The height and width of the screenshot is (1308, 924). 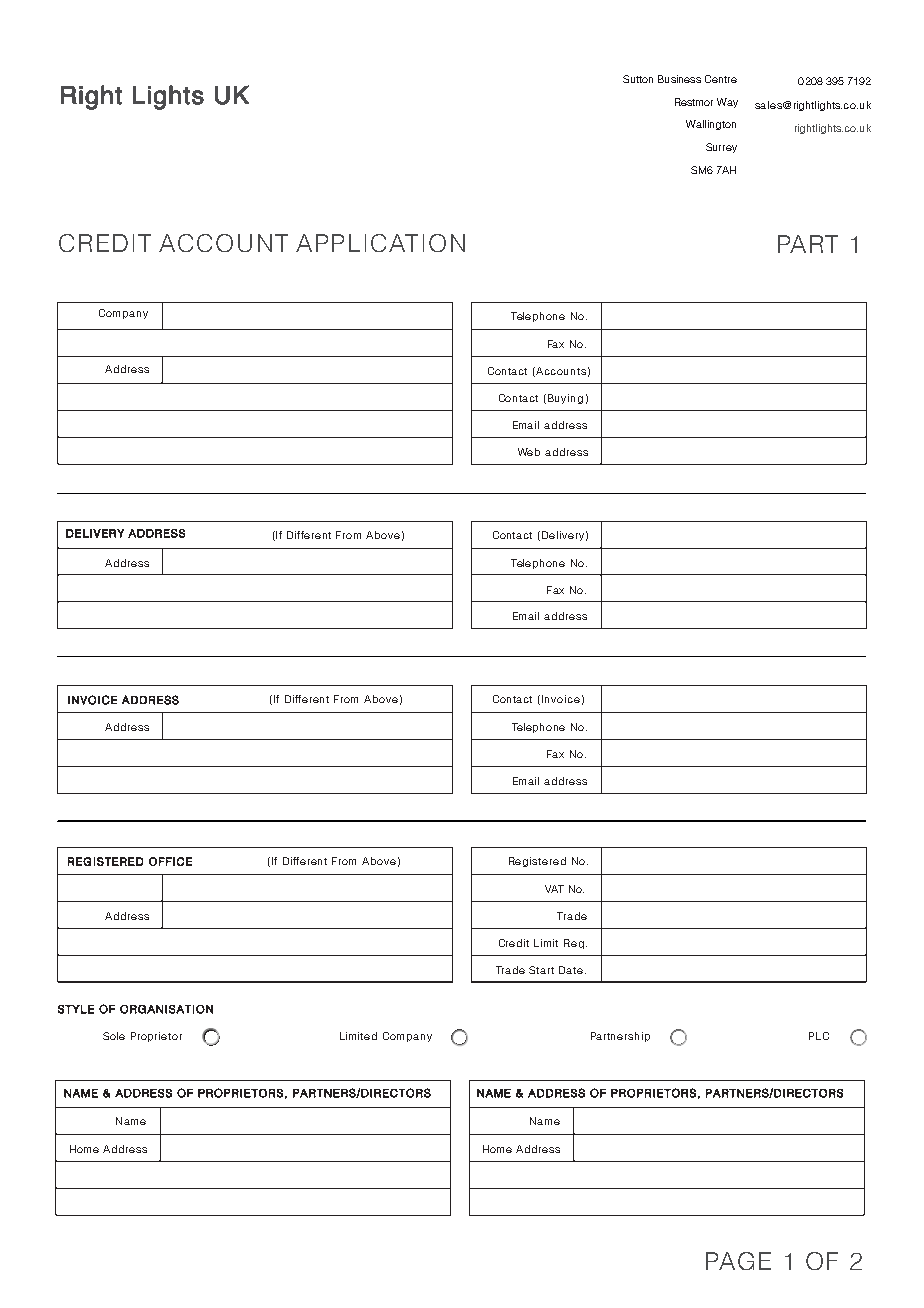 What do you see at coordinates (380, 243) in the screenshot?
I see `APPLICATION` at bounding box center [380, 243].
